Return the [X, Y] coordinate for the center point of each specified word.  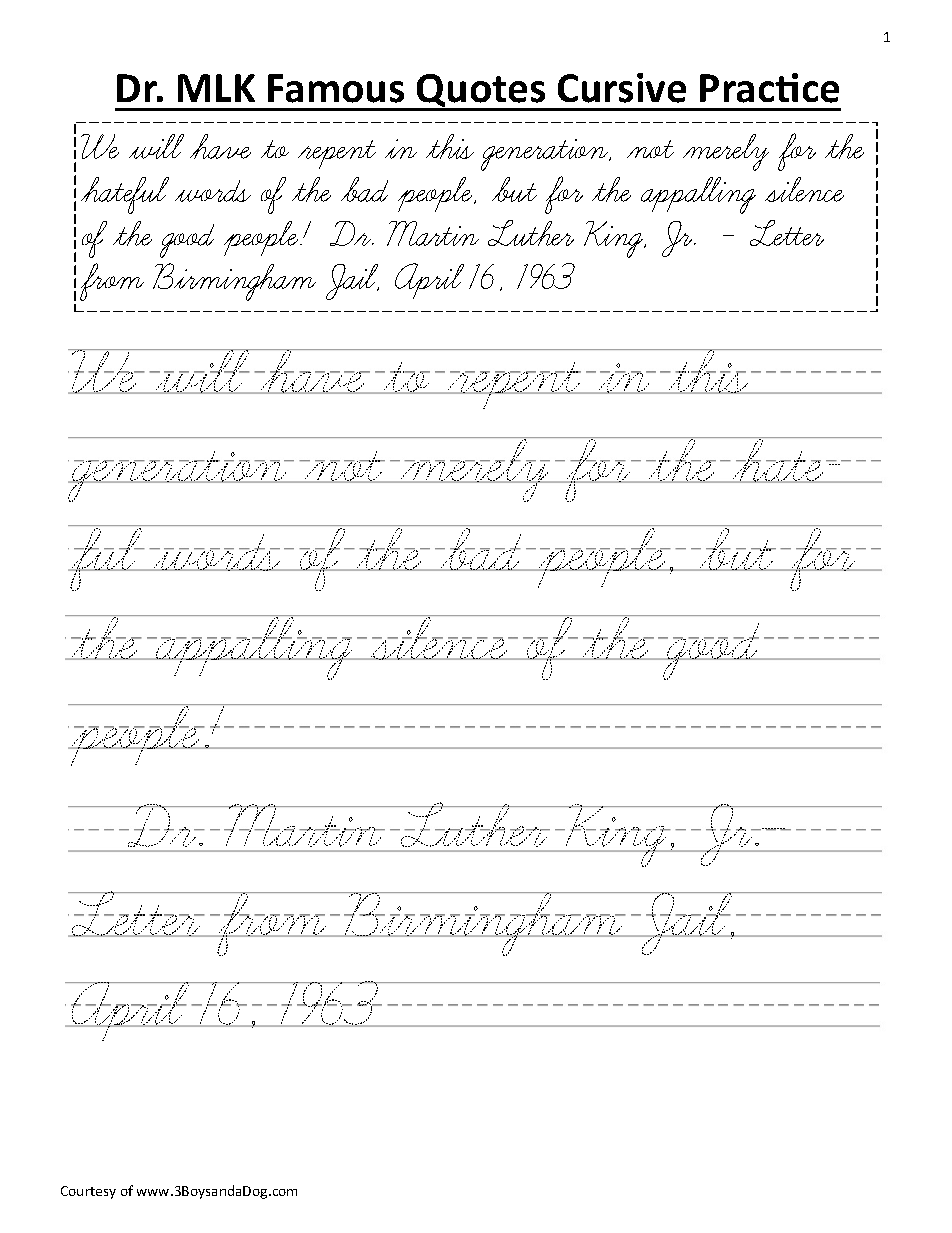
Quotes [481, 92]
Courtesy [88, 1192]
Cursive [622, 88]
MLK [216, 88]
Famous [336, 88]
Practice [769, 88]
